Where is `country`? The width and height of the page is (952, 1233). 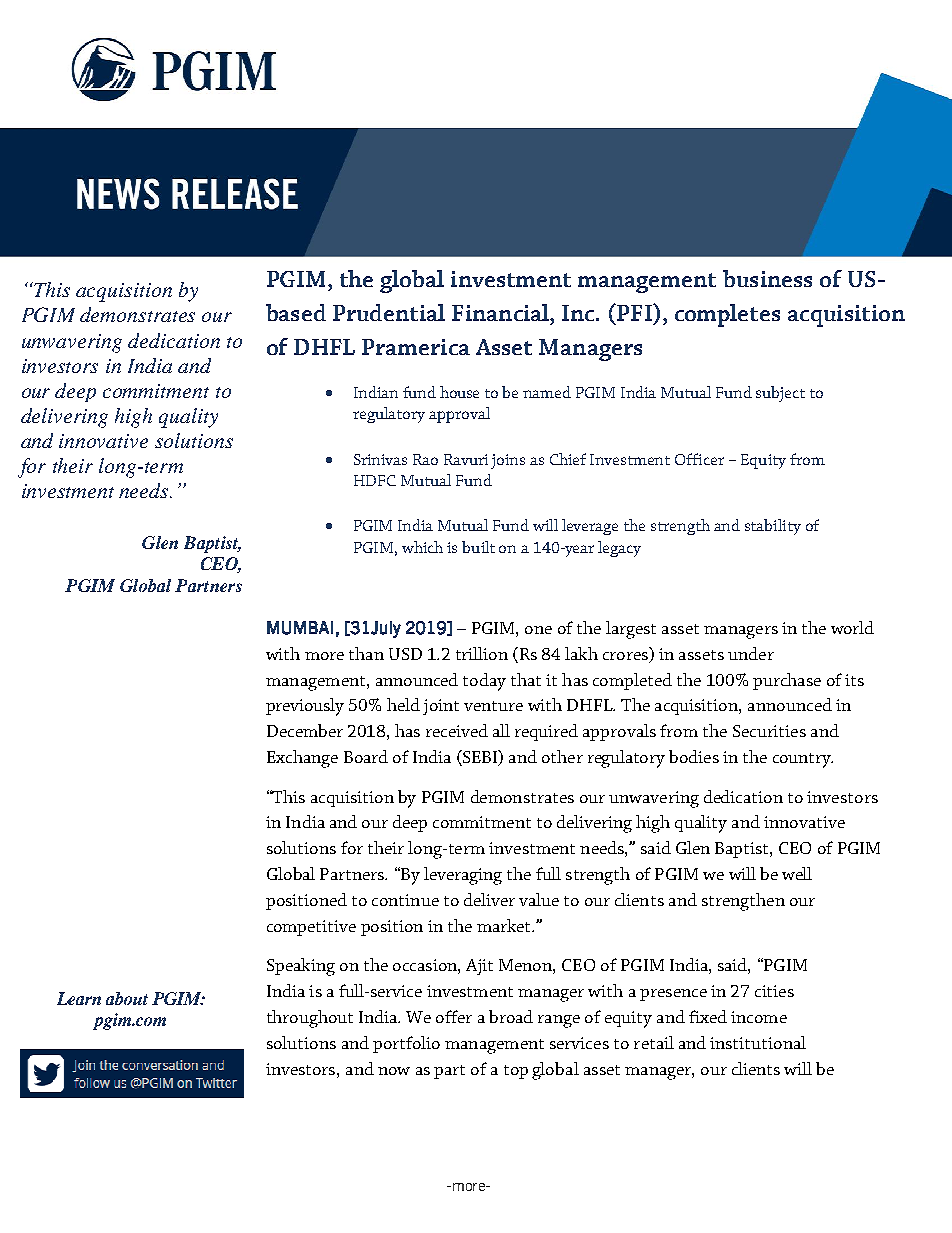 country is located at coordinates (803, 760).
